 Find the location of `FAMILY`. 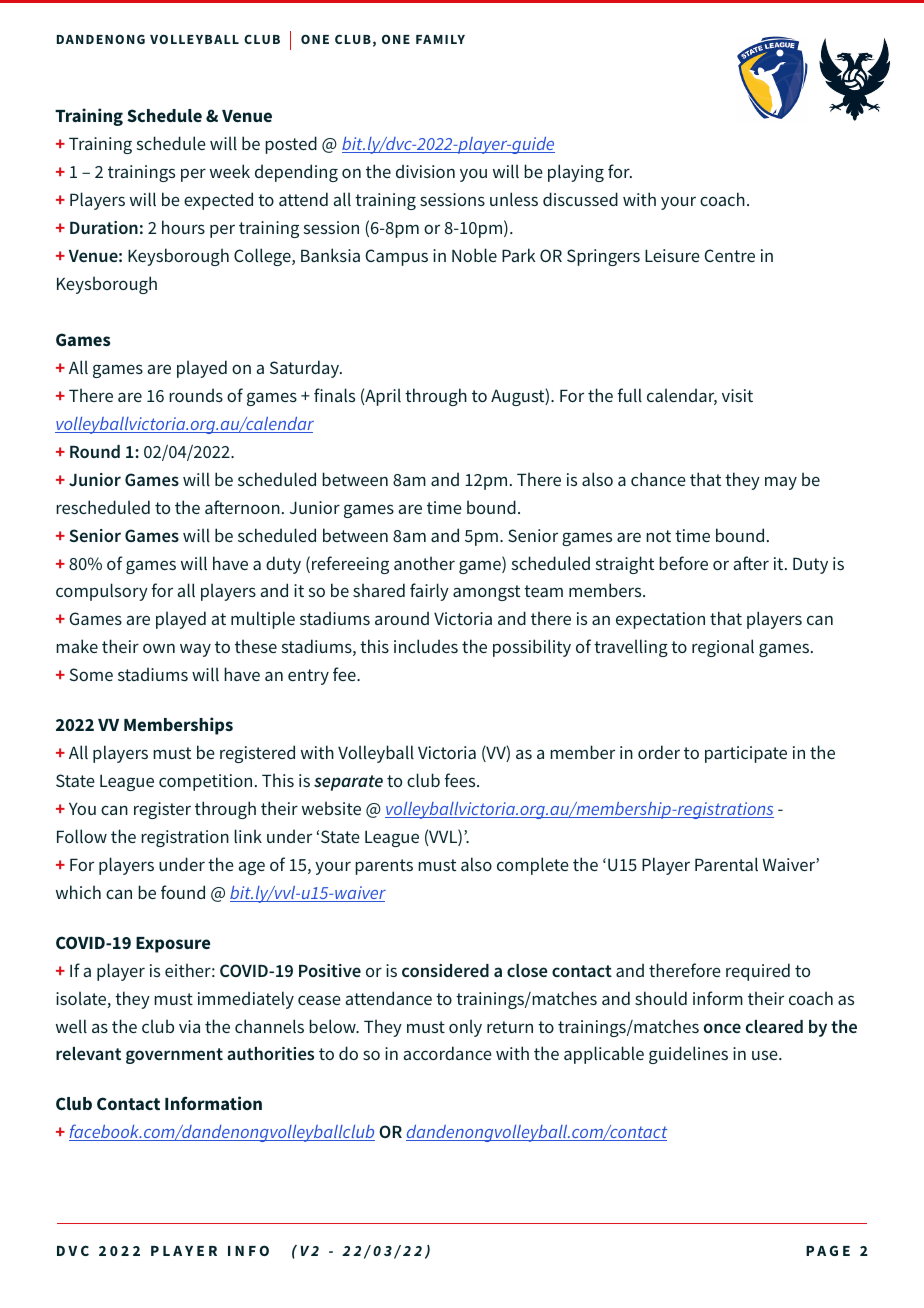

FAMILY is located at coordinates (440, 39).
